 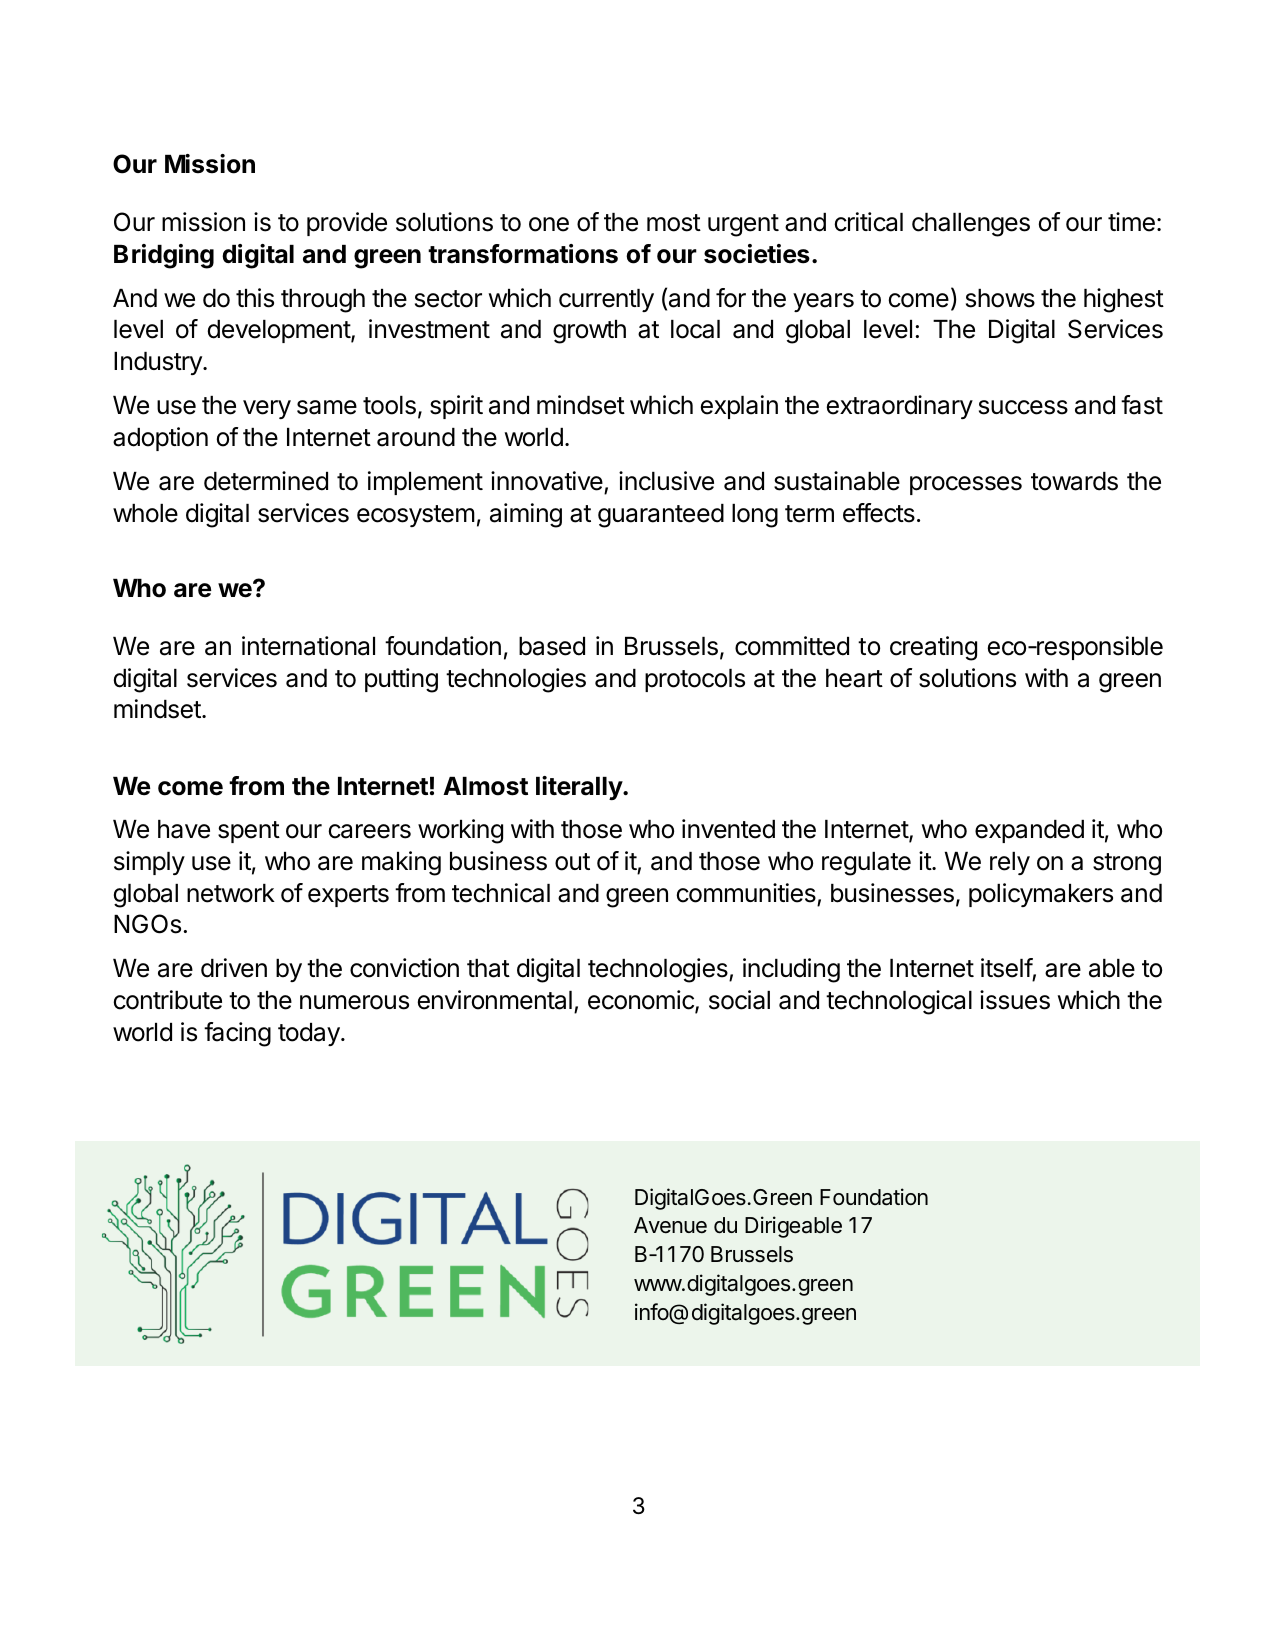 I want to click on creating, so click(x=933, y=648).
